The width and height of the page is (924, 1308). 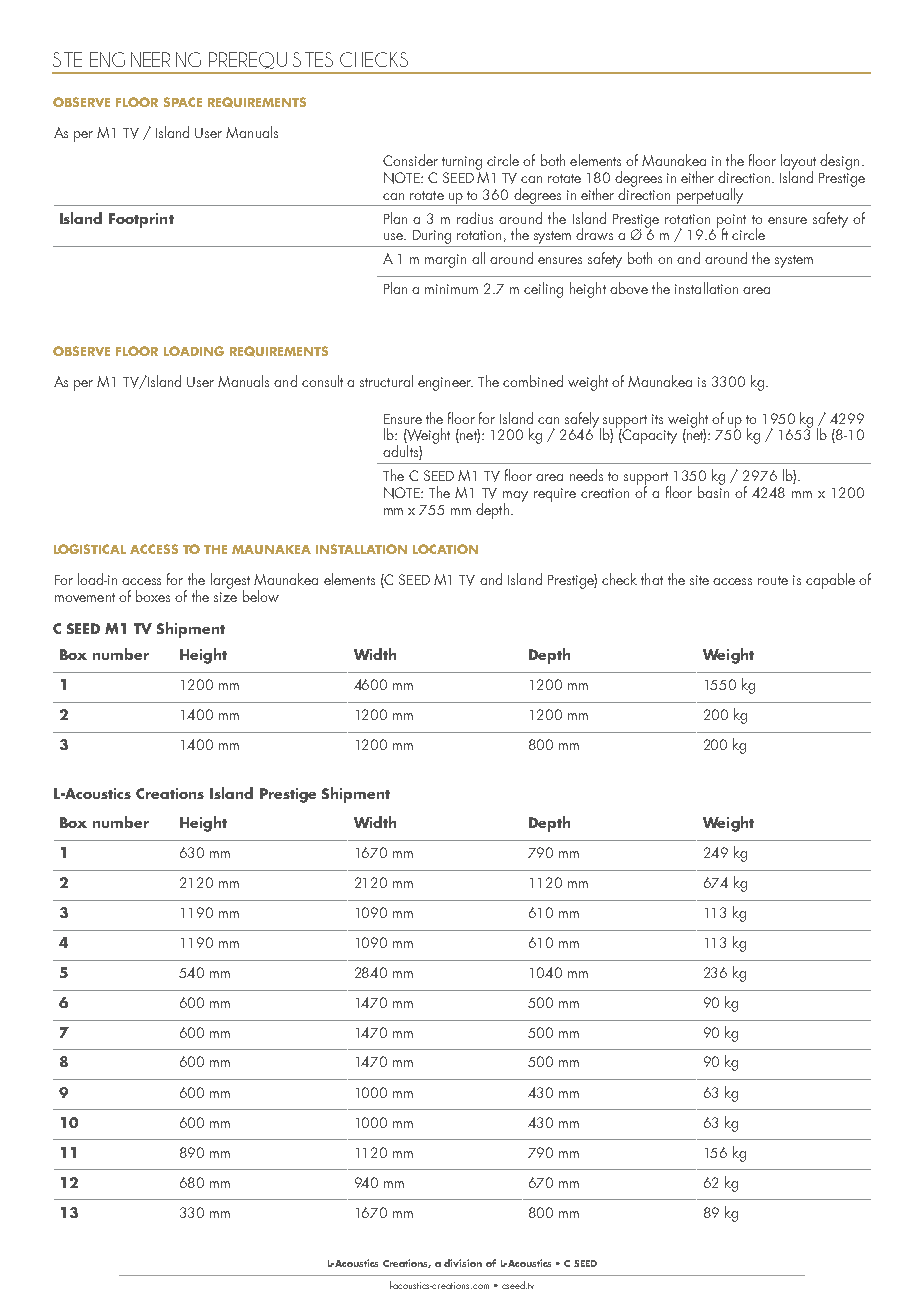 What do you see at coordinates (773, 580) in the page?
I see `route` at bounding box center [773, 580].
